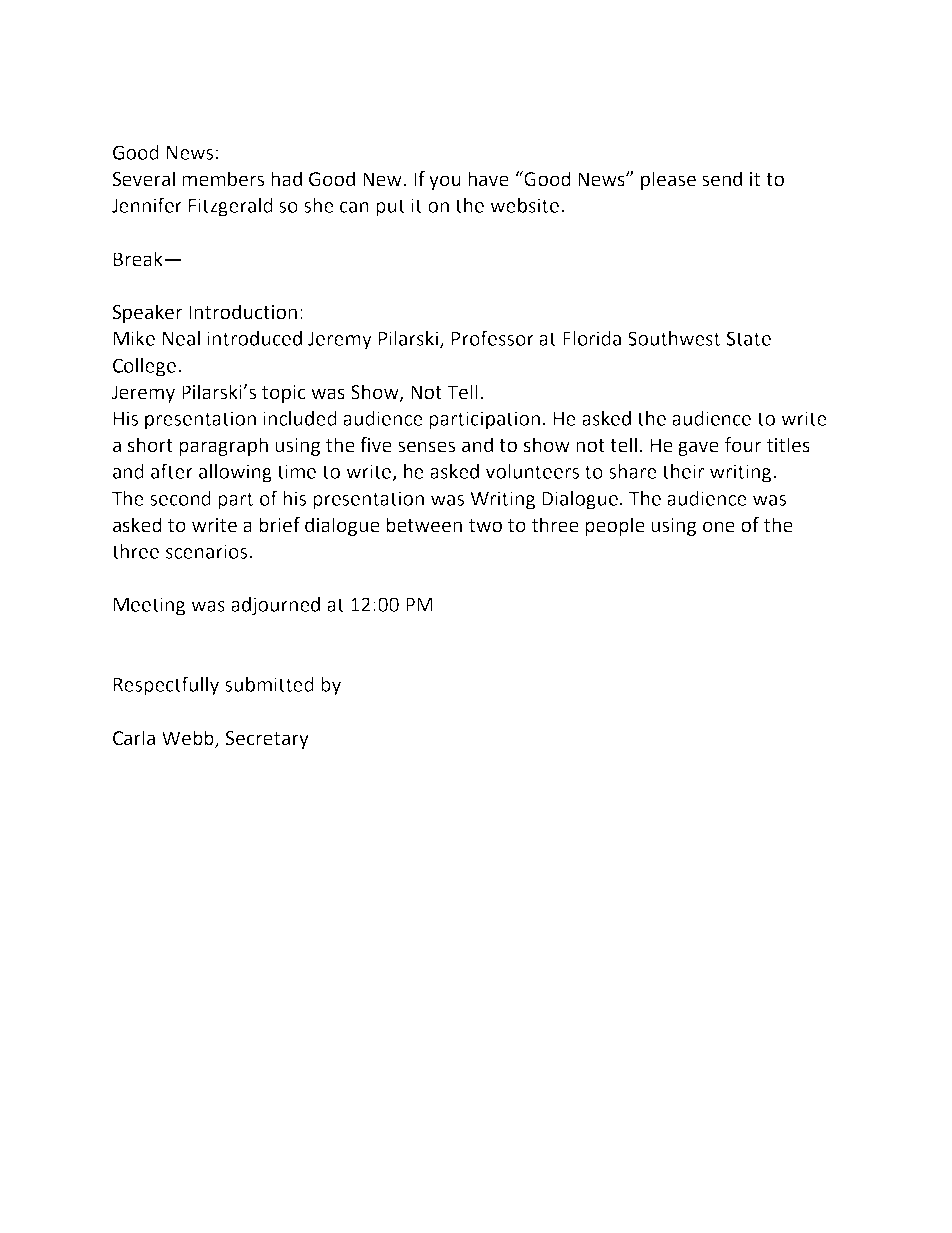 Image resolution: width=952 pixels, height=1233 pixels. Describe the element at coordinates (493, 338) in the screenshot. I see `Professor` at that location.
